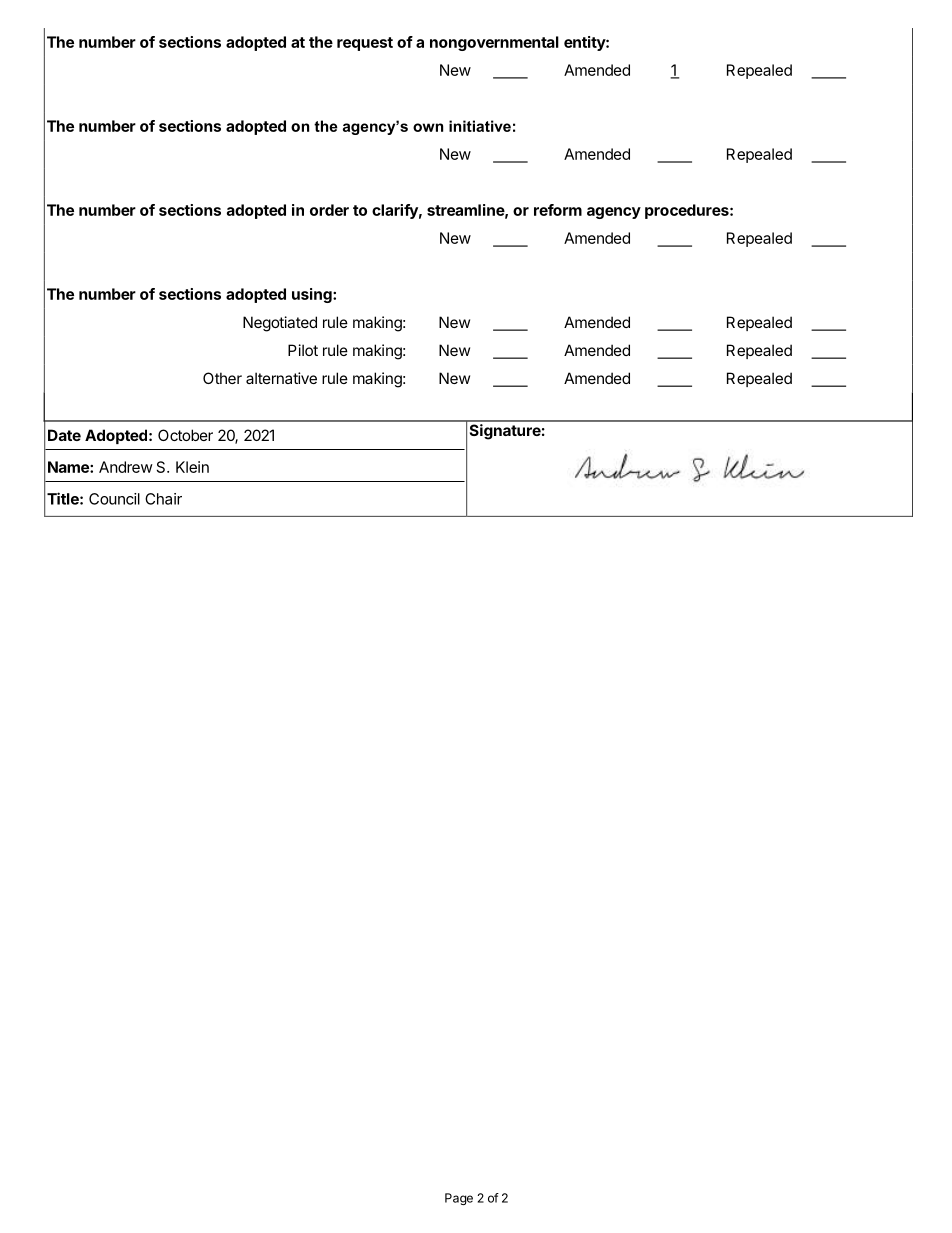  Describe the element at coordinates (303, 350) in the page. I see `Pilot` at that location.
